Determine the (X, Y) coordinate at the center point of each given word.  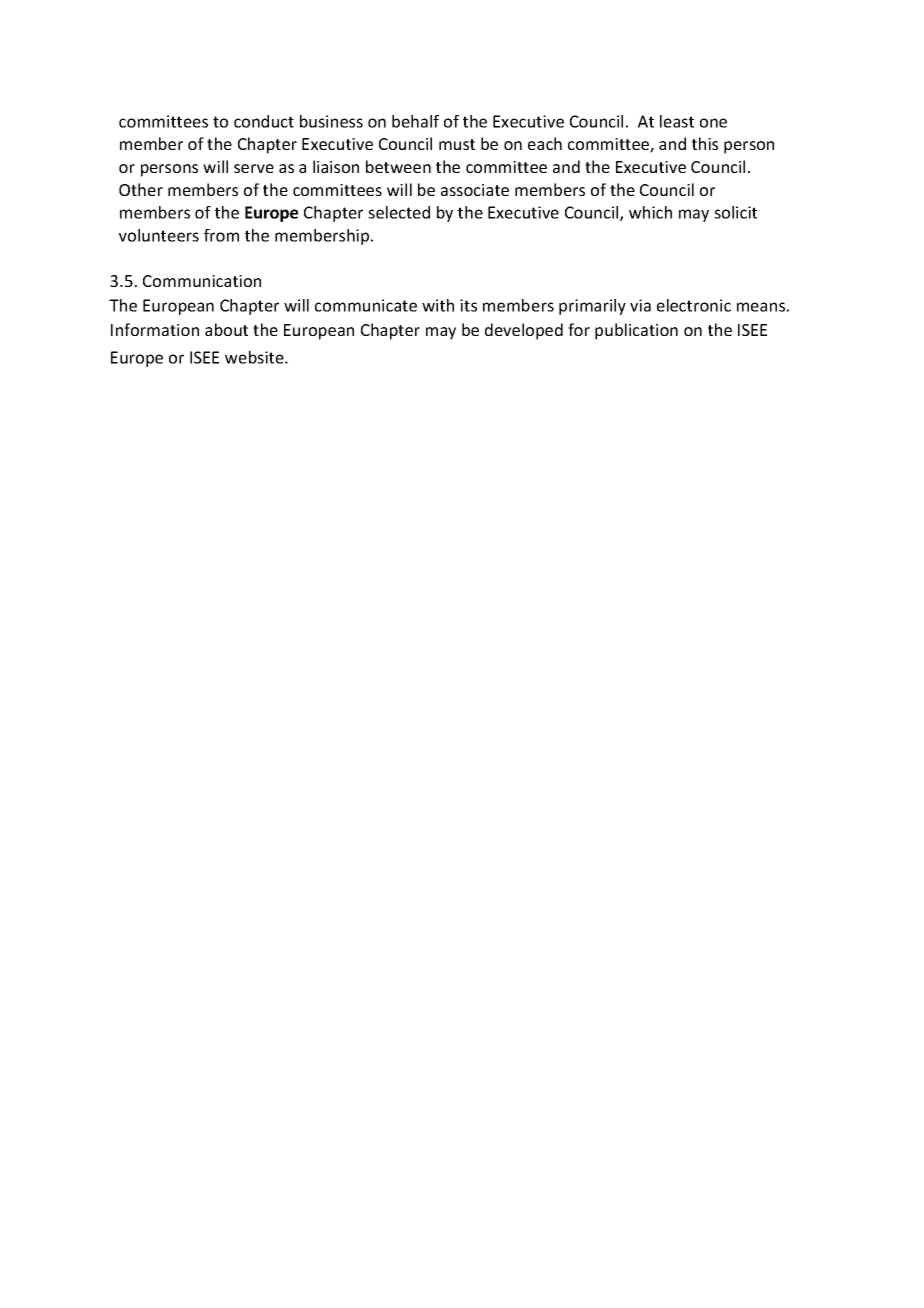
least (677, 121)
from (221, 235)
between (398, 166)
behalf (415, 121)
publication (636, 331)
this (705, 143)
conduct (264, 121)
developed (524, 331)
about (226, 329)
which (650, 212)
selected (399, 212)
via (640, 305)
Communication (202, 281)
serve (254, 168)
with (438, 305)
